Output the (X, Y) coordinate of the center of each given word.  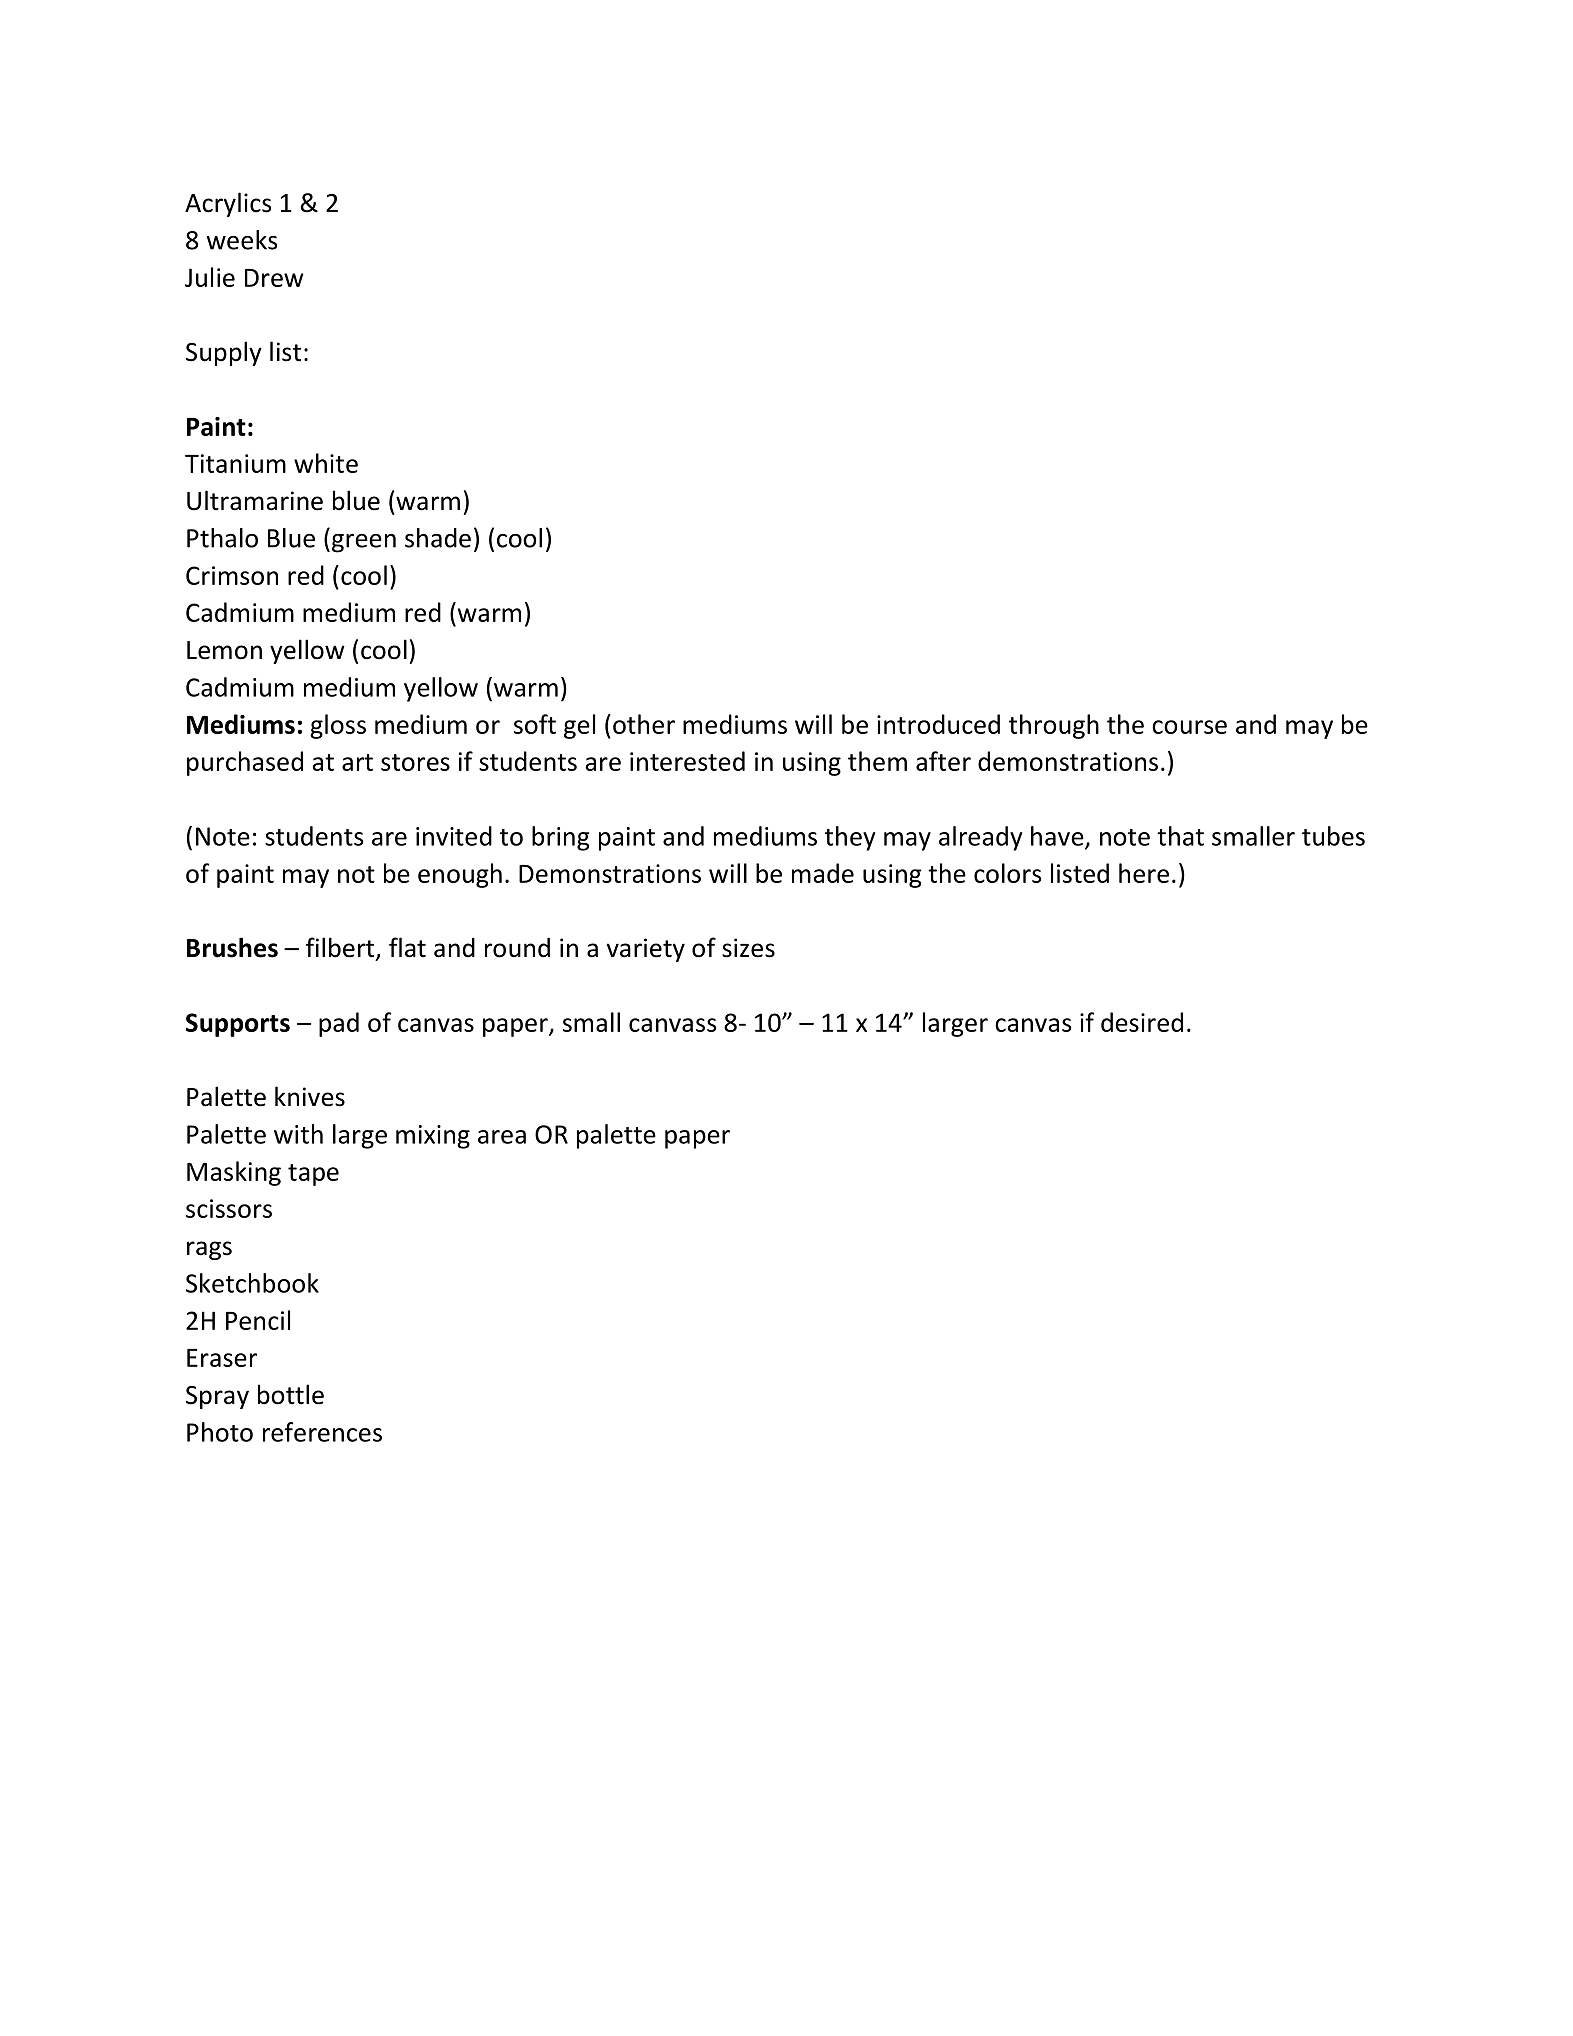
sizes (748, 948)
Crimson (232, 575)
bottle (291, 1394)
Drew (274, 278)
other (644, 724)
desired (1142, 1022)
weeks (242, 240)
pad (339, 1024)
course (1189, 727)
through (1054, 726)
